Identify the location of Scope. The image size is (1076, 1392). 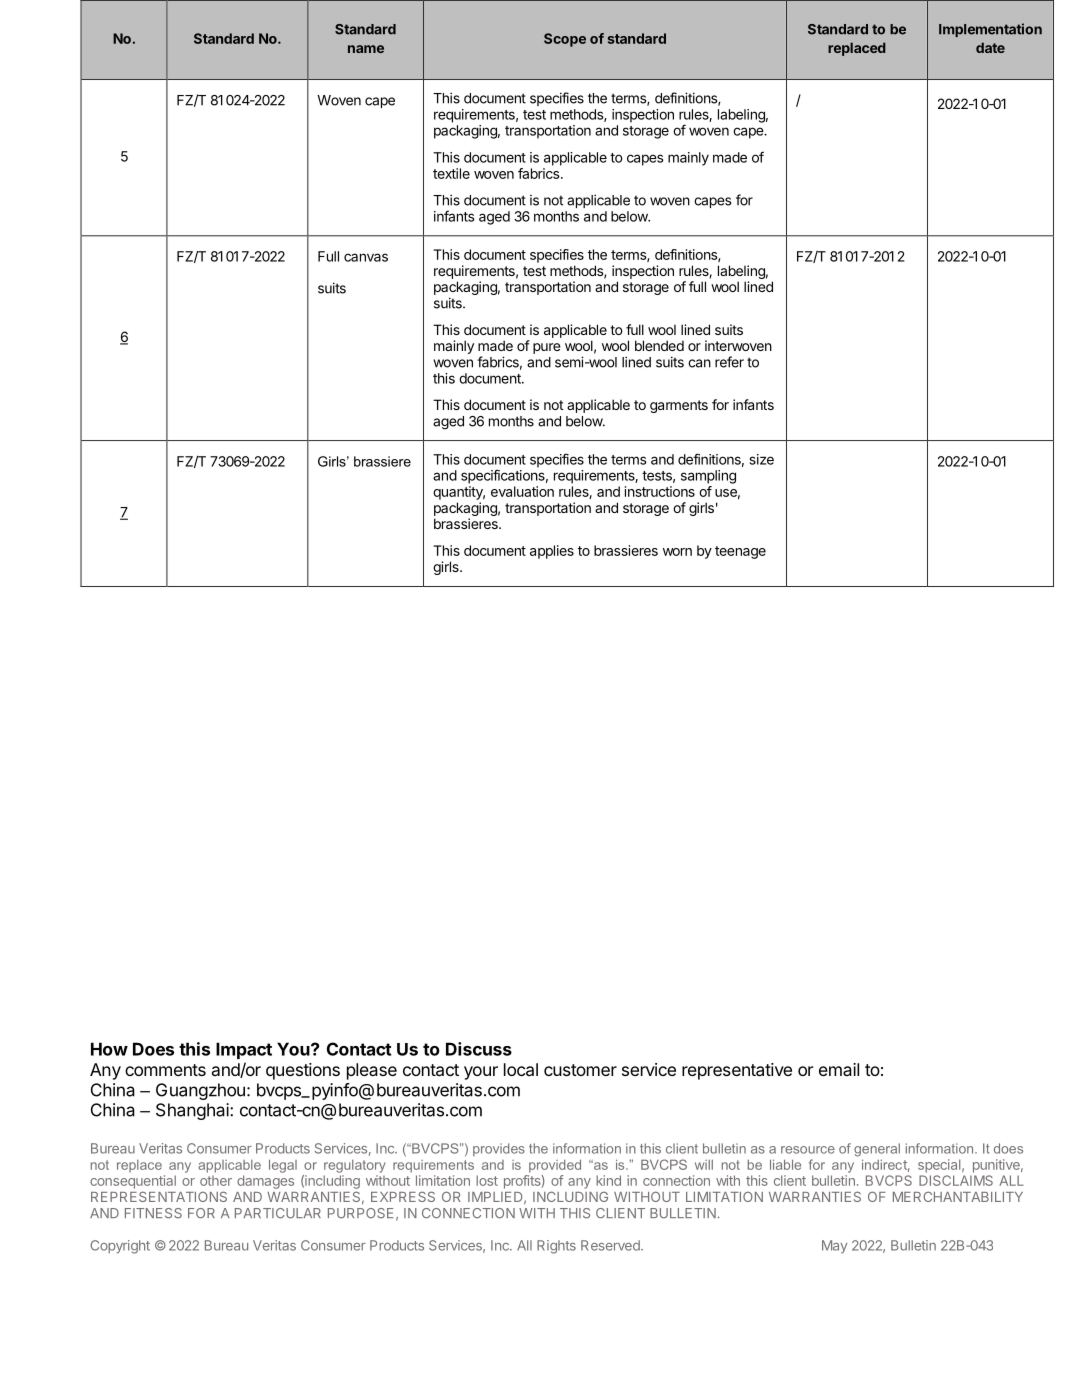
(565, 40).
